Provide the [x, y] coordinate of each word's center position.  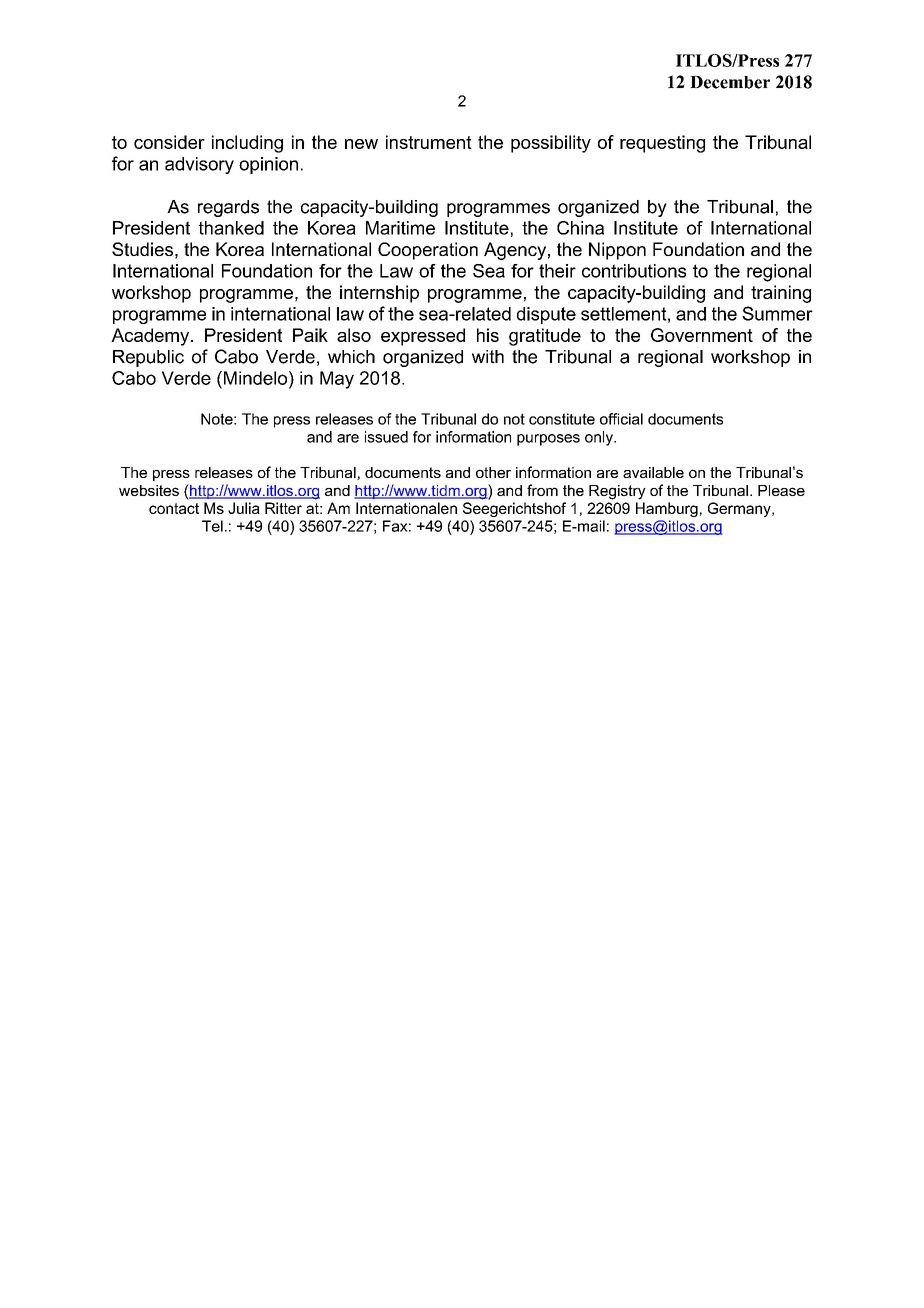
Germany [740, 509]
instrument [429, 142]
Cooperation [428, 251]
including [247, 144]
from [542, 490]
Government [702, 335]
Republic [148, 358]
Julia [244, 508]
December [730, 82]
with [488, 357]
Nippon [617, 251]
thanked [231, 228]
